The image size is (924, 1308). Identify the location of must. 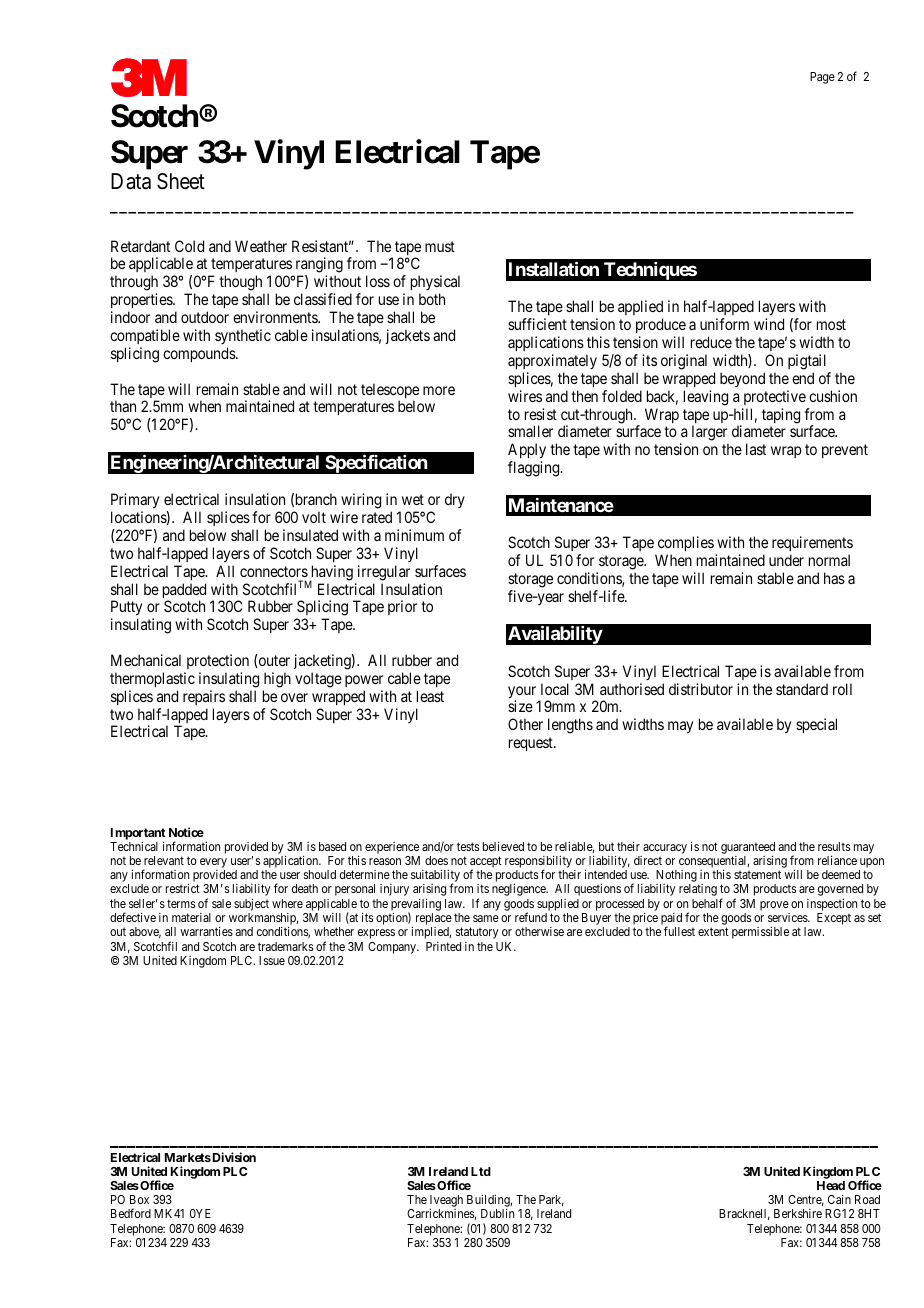
(440, 246).
